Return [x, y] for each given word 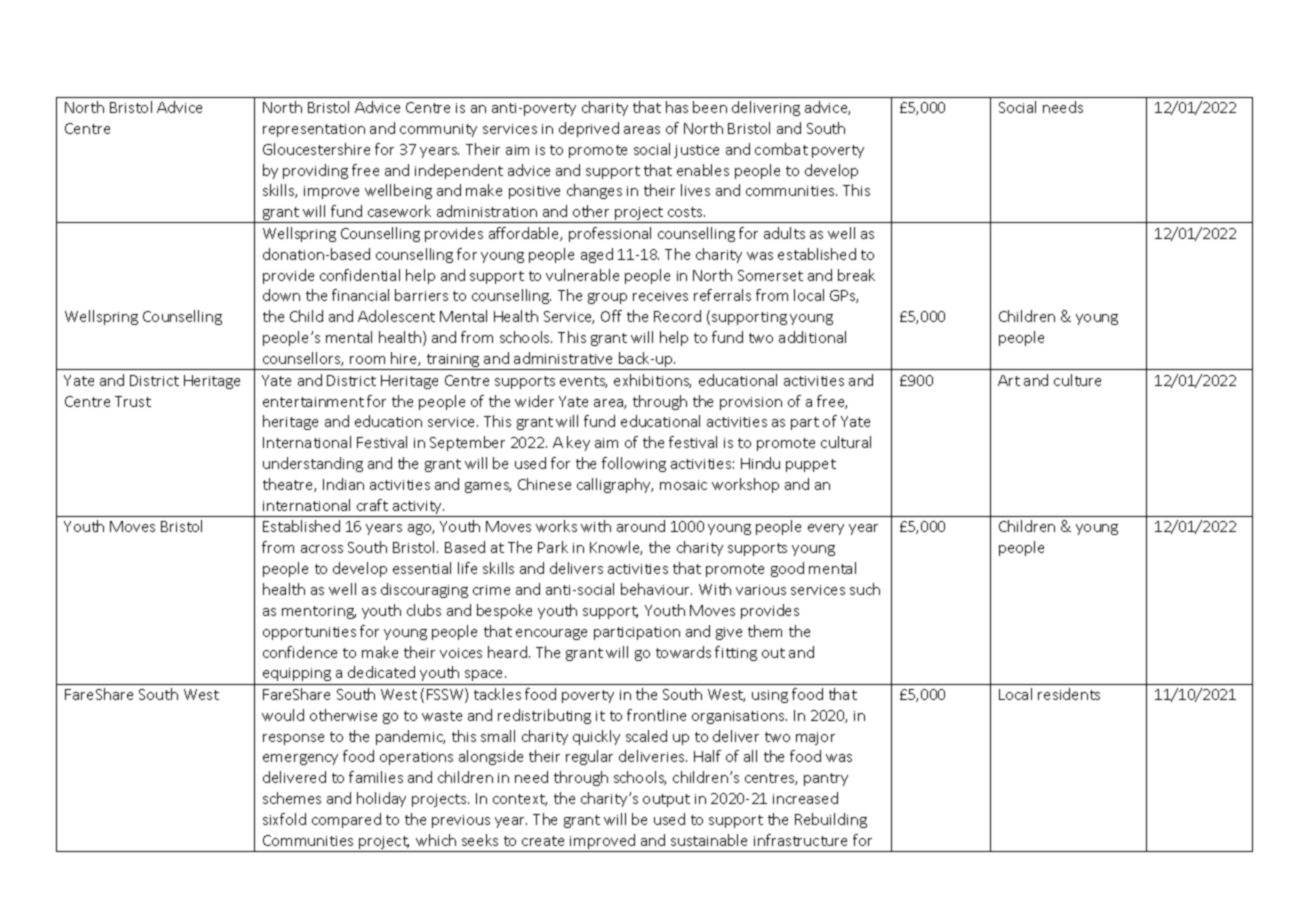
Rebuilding [831, 820]
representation [314, 130]
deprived [589, 129]
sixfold [284, 819]
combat [781, 149]
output [666, 800]
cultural [846, 442]
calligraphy [615, 485]
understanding [313, 464]
